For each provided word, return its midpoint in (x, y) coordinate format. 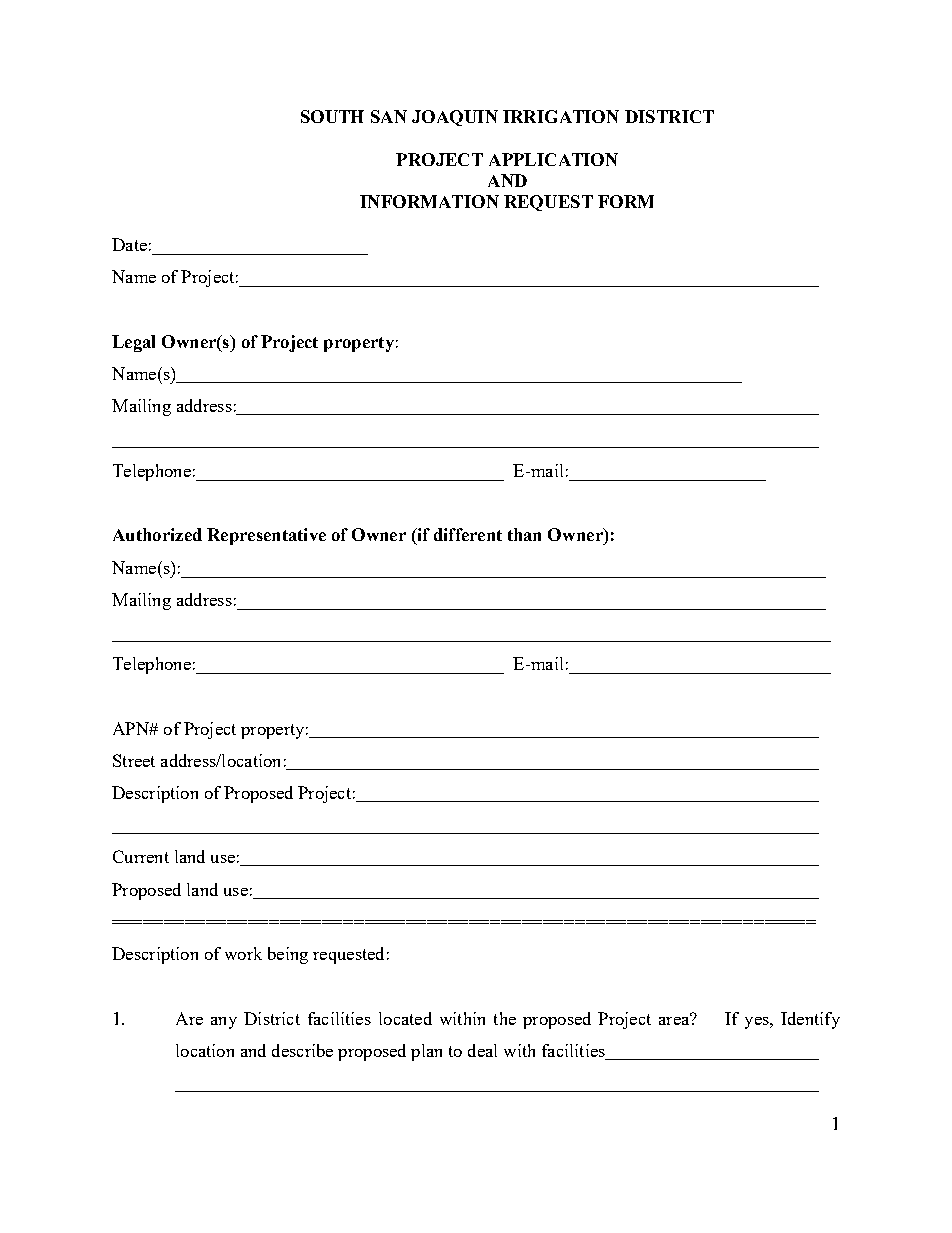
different (468, 534)
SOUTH (332, 116)
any (224, 1023)
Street (134, 760)
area (675, 1019)
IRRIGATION (561, 116)
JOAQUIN (455, 118)
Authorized (157, 534)
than (524, 534)
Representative (266, 536)
